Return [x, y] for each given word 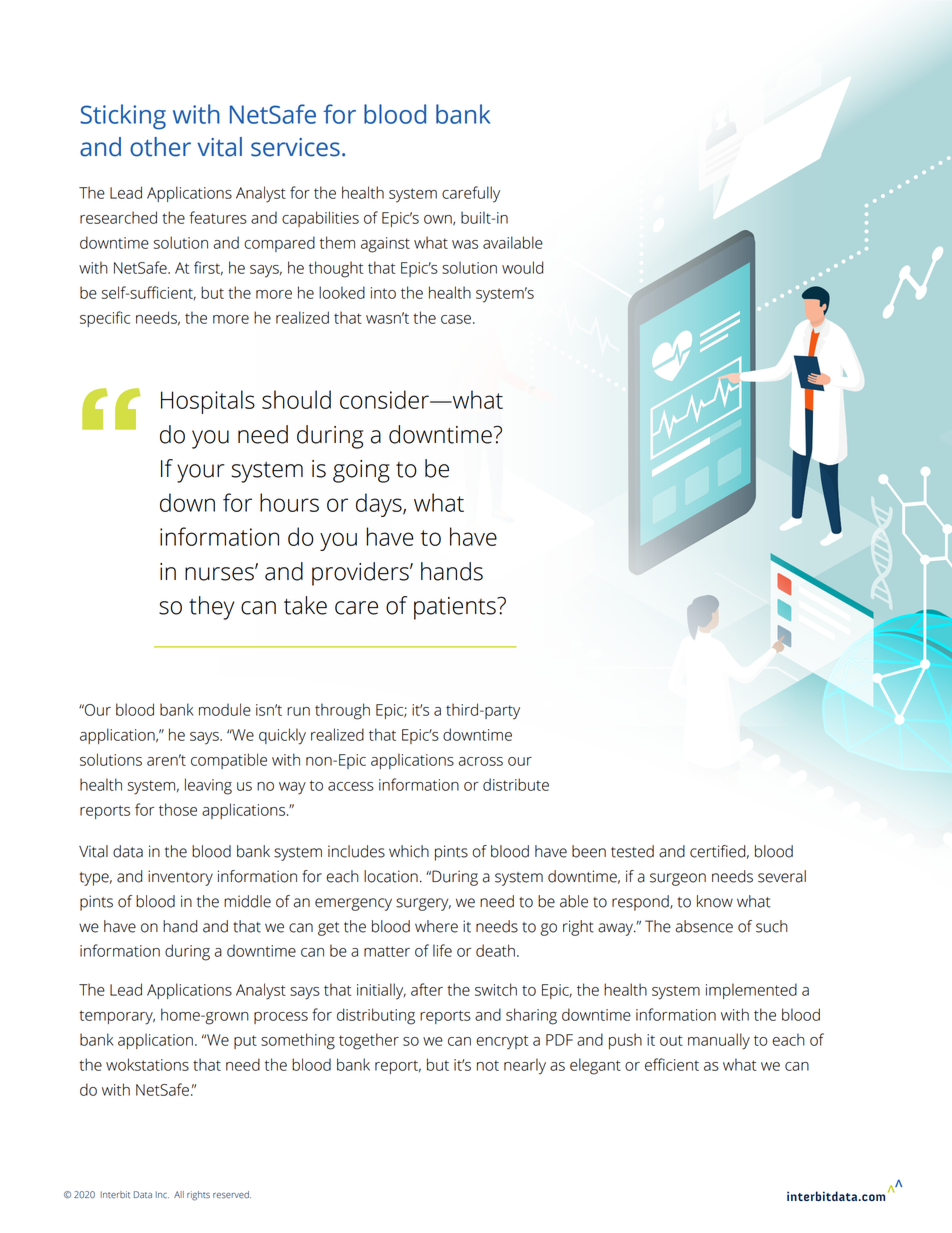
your [200, 473]
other [160, 147]
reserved [232, 1195]
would [522, 267]
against [385, 245]
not [488, 1065]
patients [456, 608]
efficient [672, 1064]
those [178, 809]
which [409, 851]
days [380, 505]
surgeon [678, 879]
